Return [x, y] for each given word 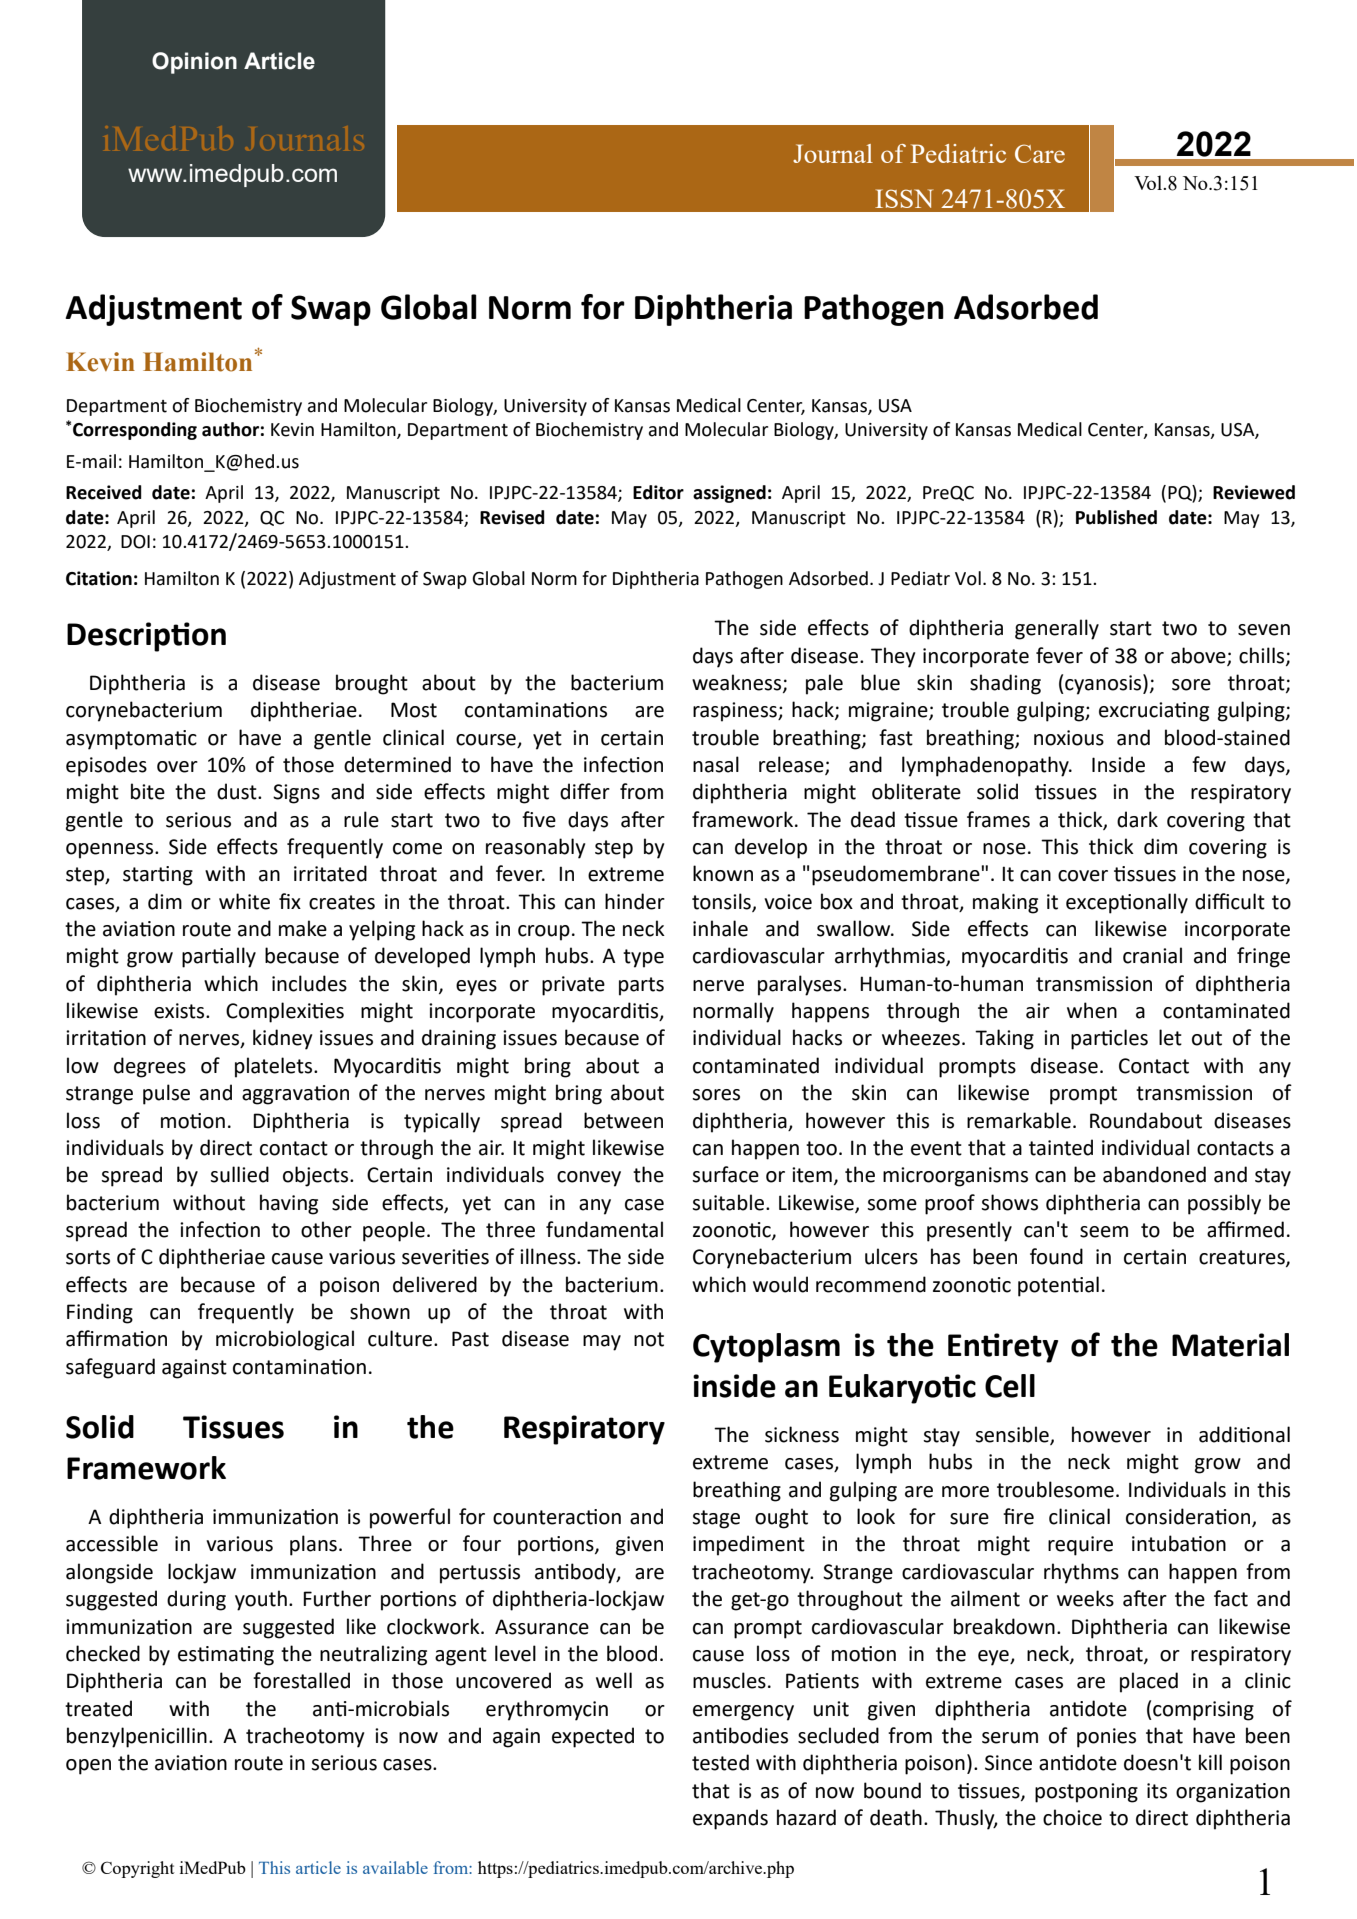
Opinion [194, 63]
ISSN [904, 198]
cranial [1152, 955]
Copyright [138, 1869]
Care [1040, 153]
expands [730, 1819]
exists [180, 1011]
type [643, 958]
